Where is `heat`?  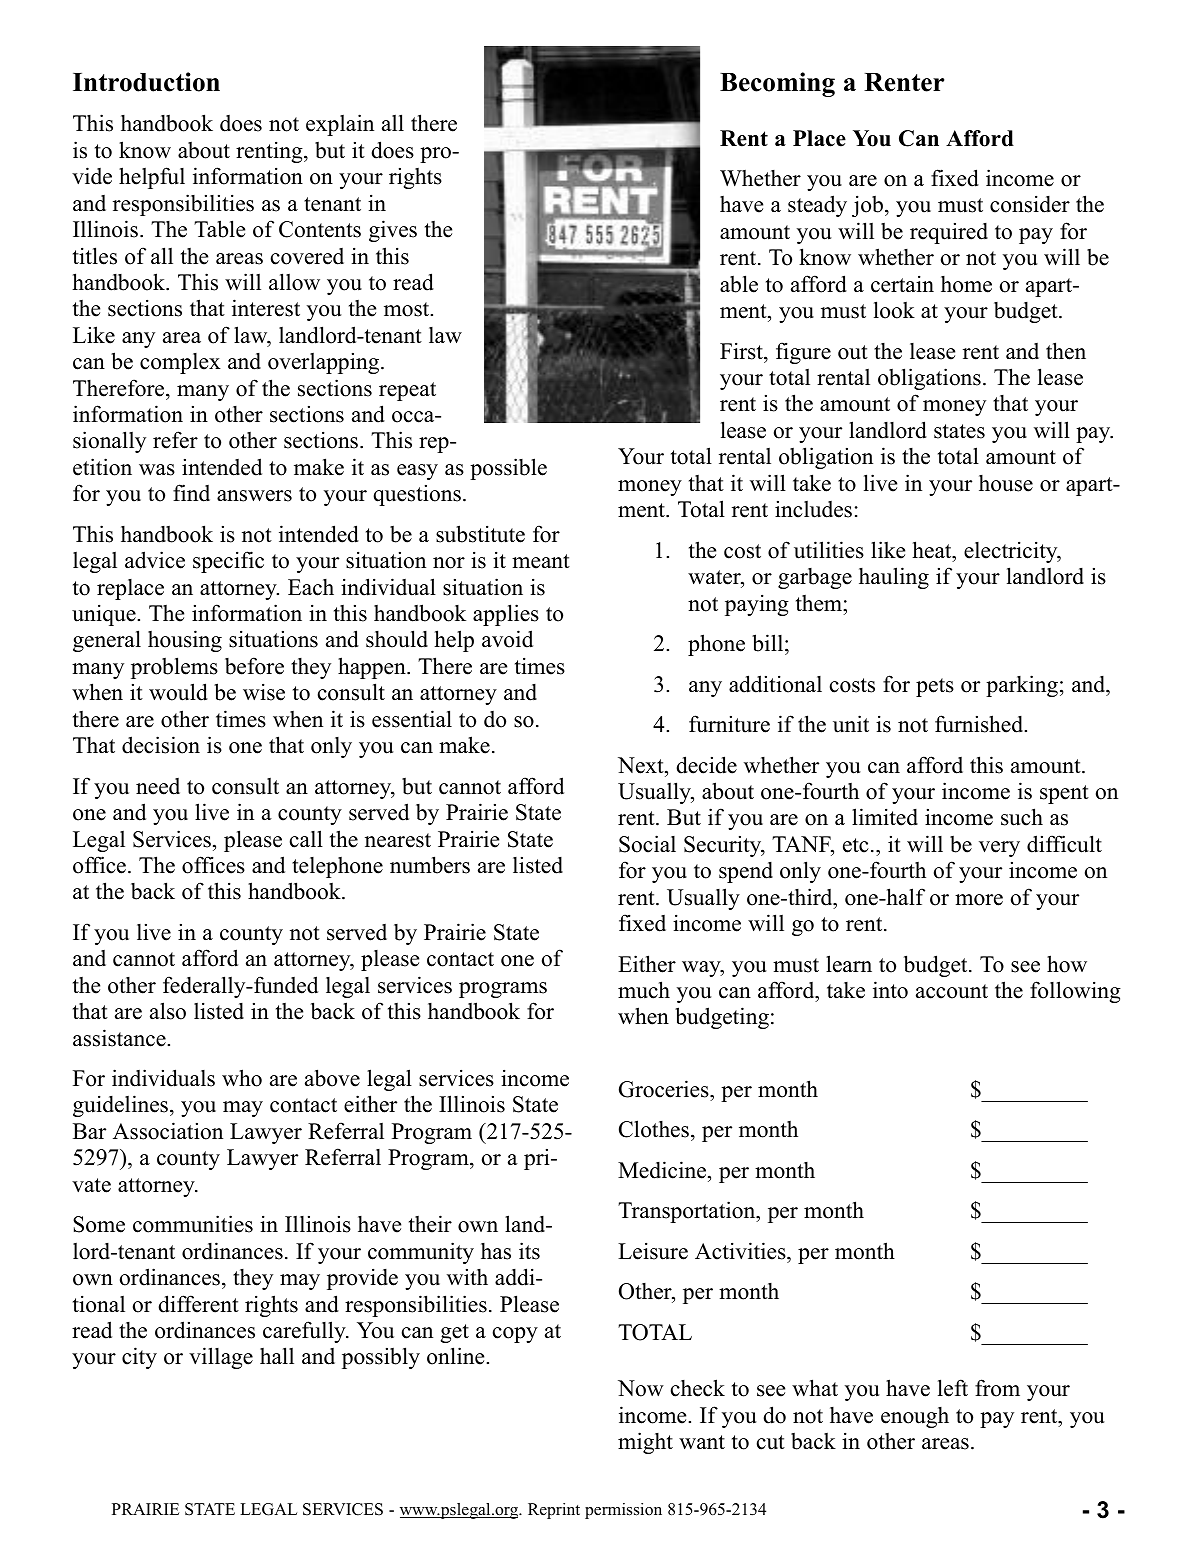 heat is located at coordinates (933, 550).
